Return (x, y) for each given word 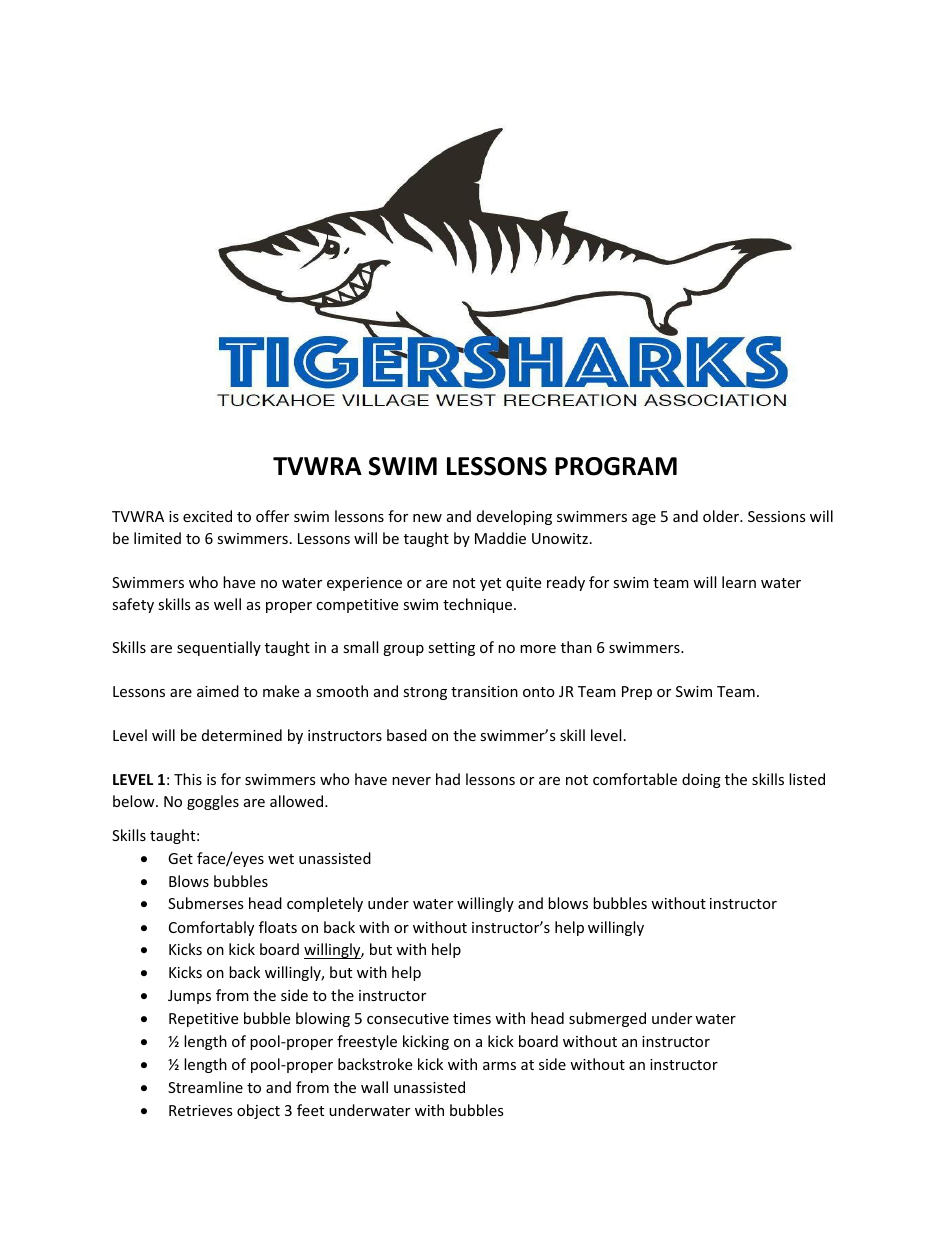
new (427, 518)
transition (484, 691)
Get (180, 858)
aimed (218, 691)
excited (207, 516)
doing (701, 780)
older (722, 516)
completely (325, 904)
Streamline (205, 1087)
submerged (607, 1019)
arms (499, 1066)
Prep (637, 693)
